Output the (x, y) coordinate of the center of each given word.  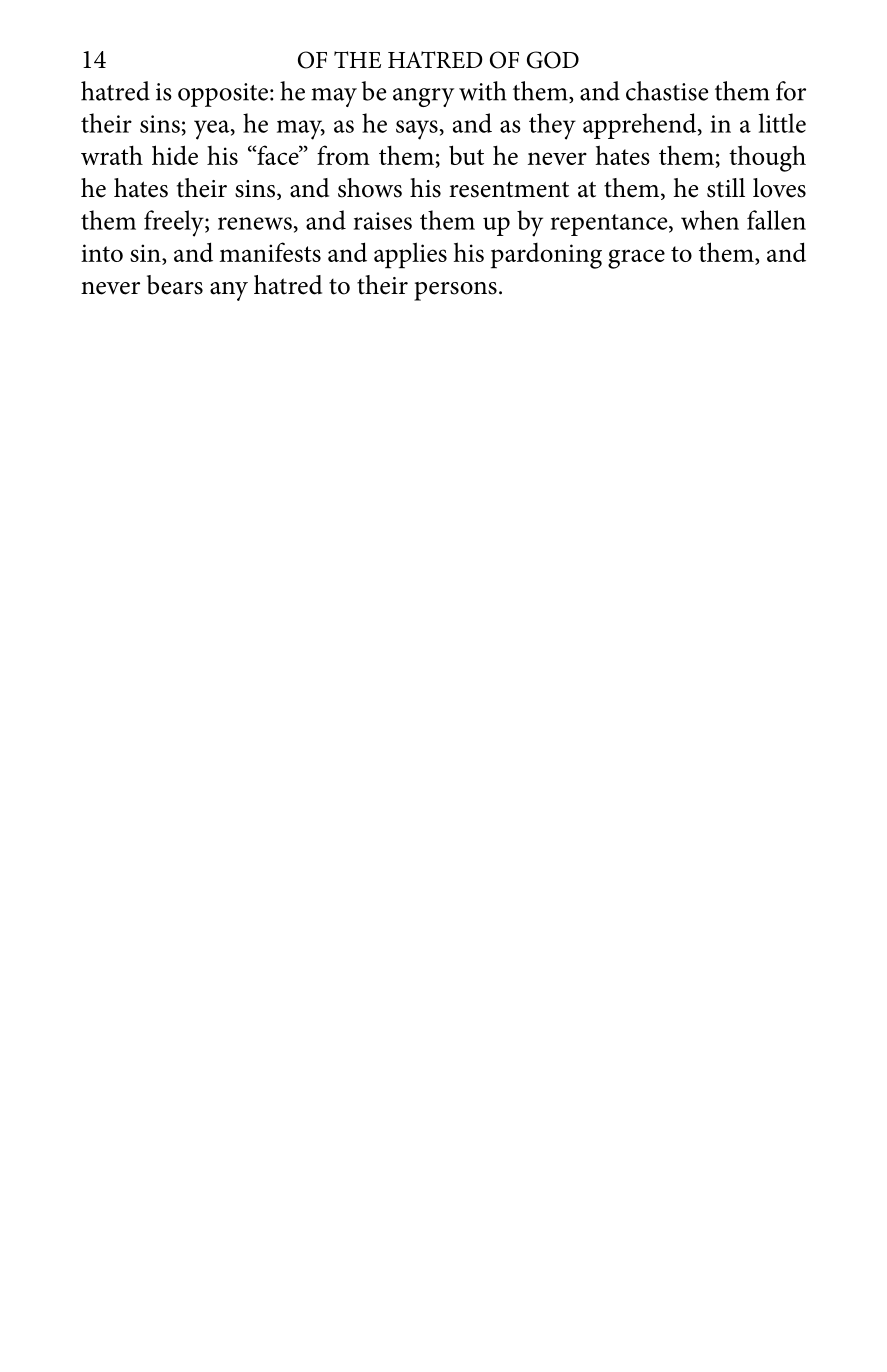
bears (175, 285)
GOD (553, 60)
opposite (223, 95)
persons (455, 291)
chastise (667, 91)
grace (636, 259)
